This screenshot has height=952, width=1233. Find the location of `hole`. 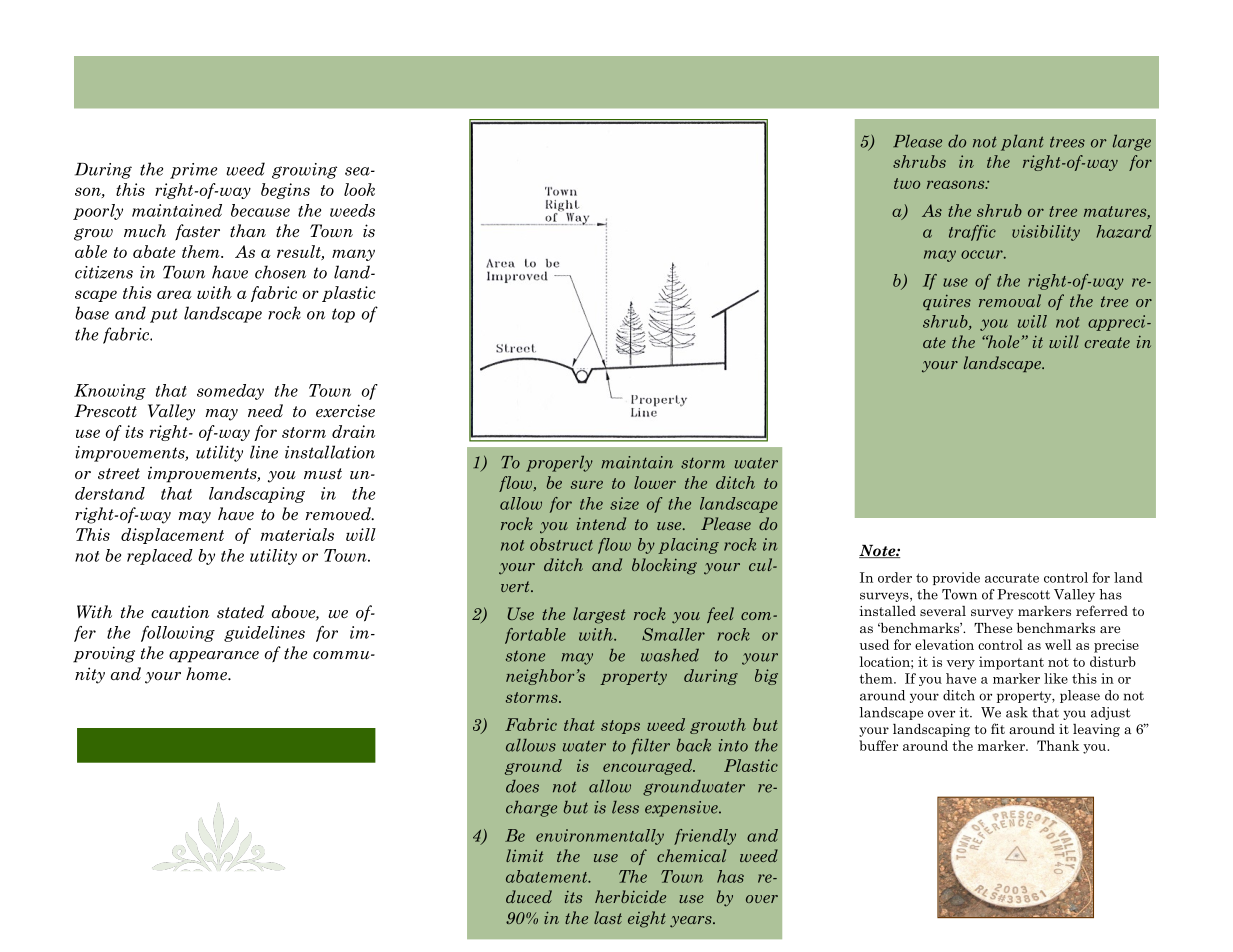

hole is located at coordinates (1004, 341).
